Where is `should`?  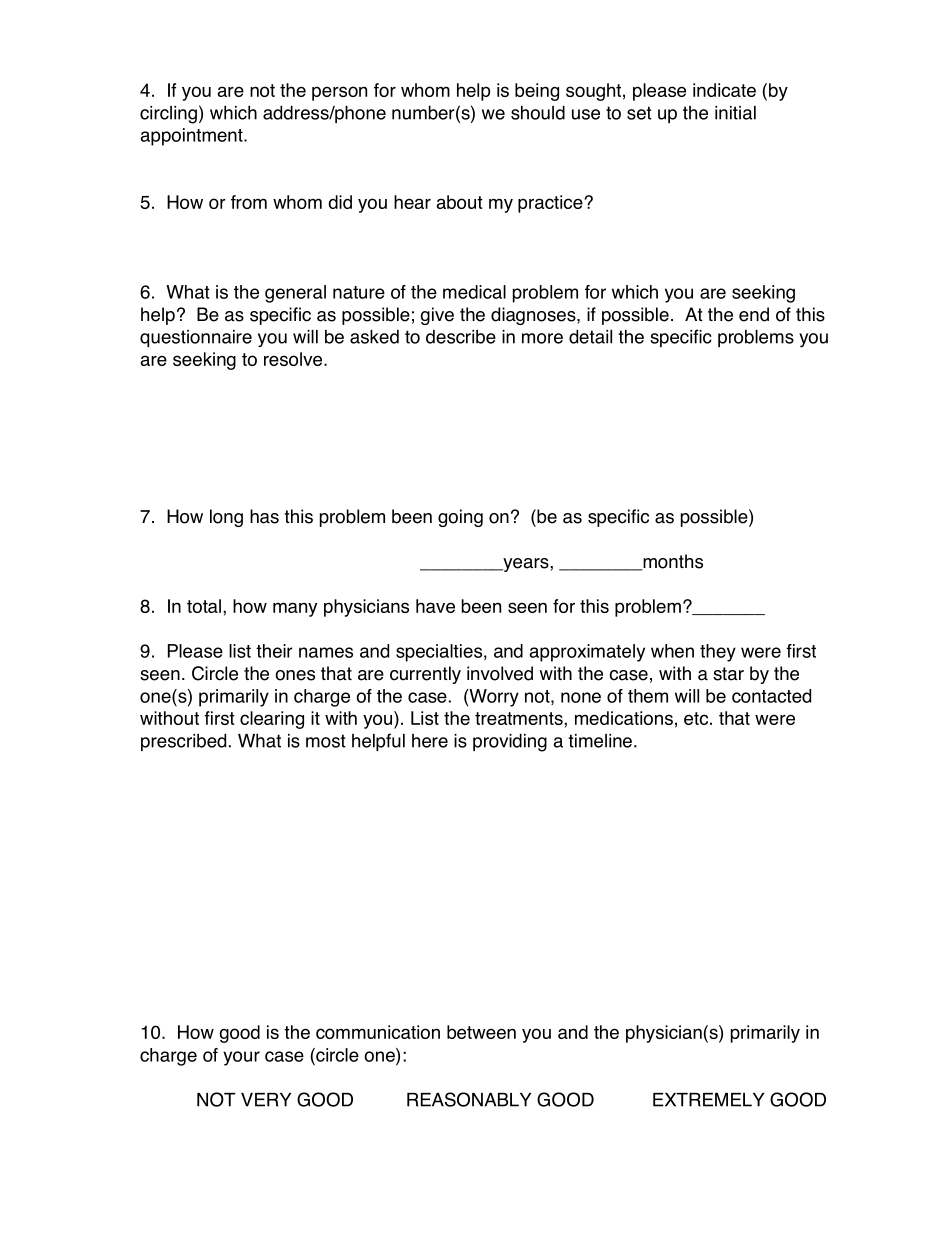 should is located at coordinates (538, 112).
